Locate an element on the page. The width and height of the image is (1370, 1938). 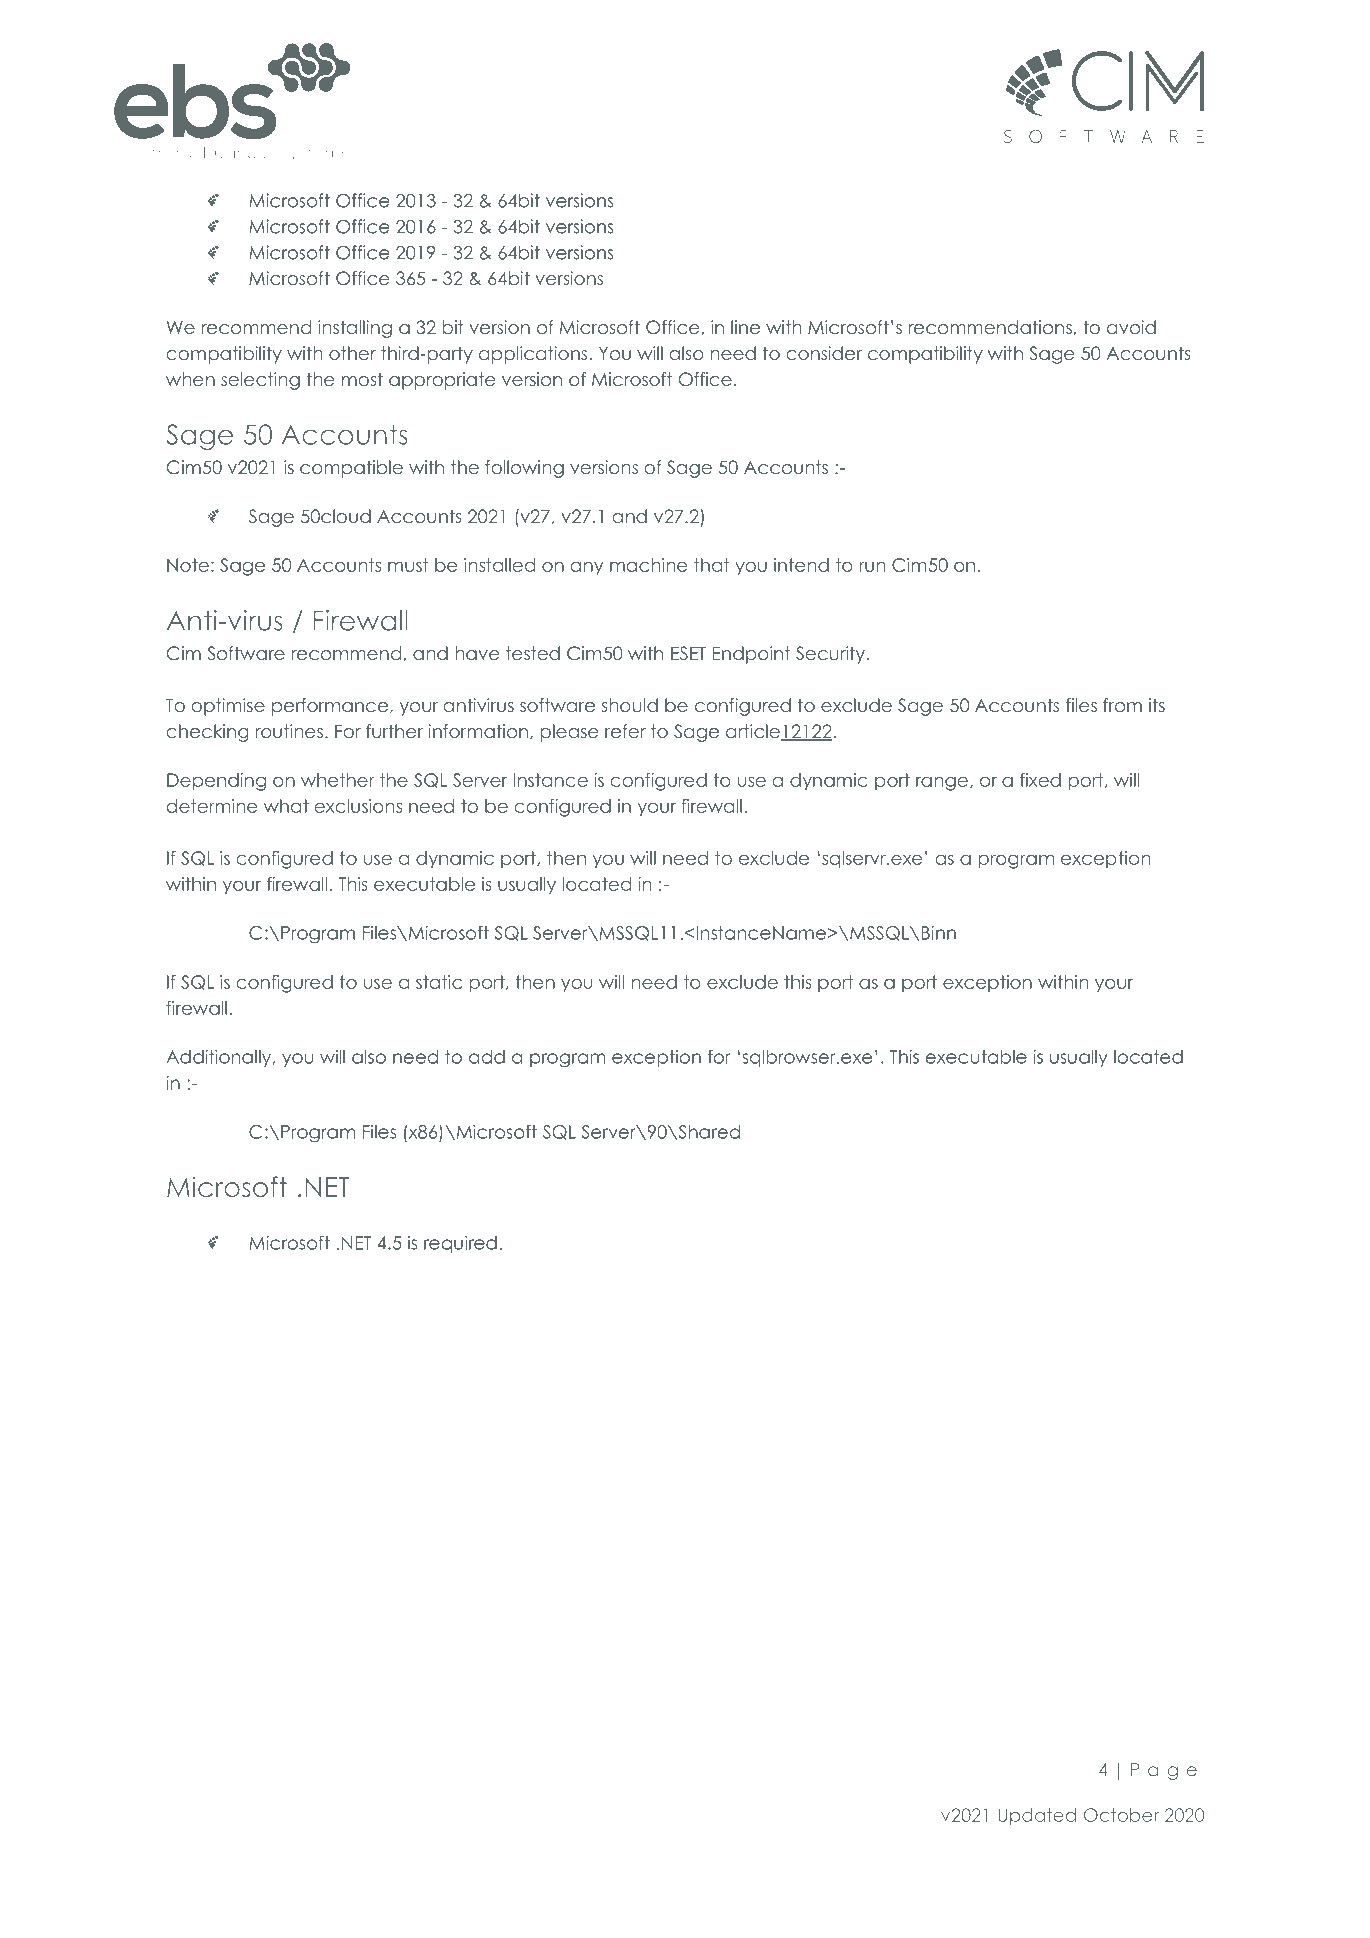
line is located at coordinates (745, 327).
